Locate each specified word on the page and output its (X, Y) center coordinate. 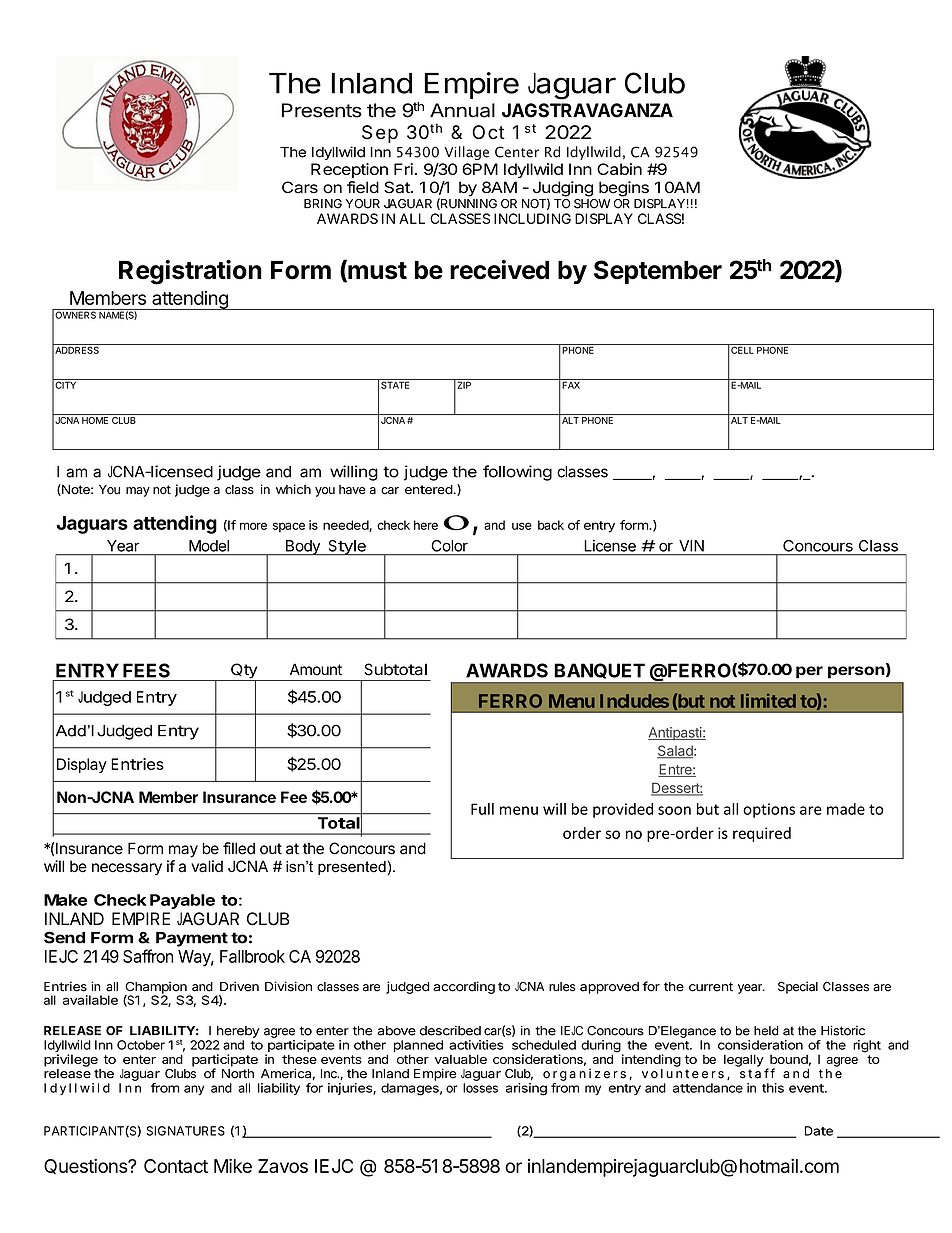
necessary (127, 869)
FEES (146, 670)
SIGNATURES (185, 1131)
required (762, 834)
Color (450, 546)
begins (624, 189)
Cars (300, 187)
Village (466, 153)
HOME (95, 419)
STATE (395, 384)
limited (768, 700)
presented (353, 868)
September (658, 272)
